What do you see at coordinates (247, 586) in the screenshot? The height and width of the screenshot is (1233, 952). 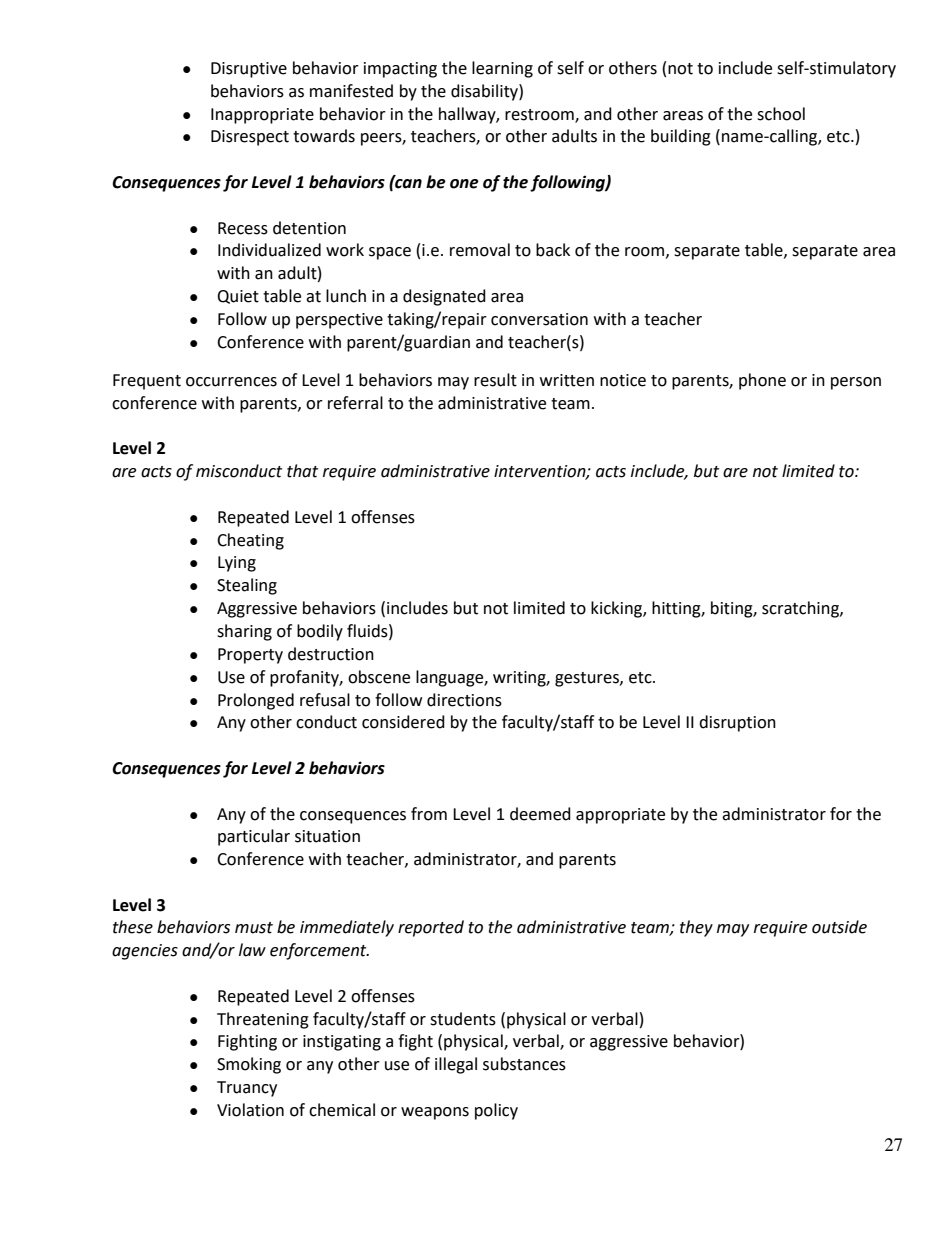 I see `Stealing` at bounding box center [247, 586].
